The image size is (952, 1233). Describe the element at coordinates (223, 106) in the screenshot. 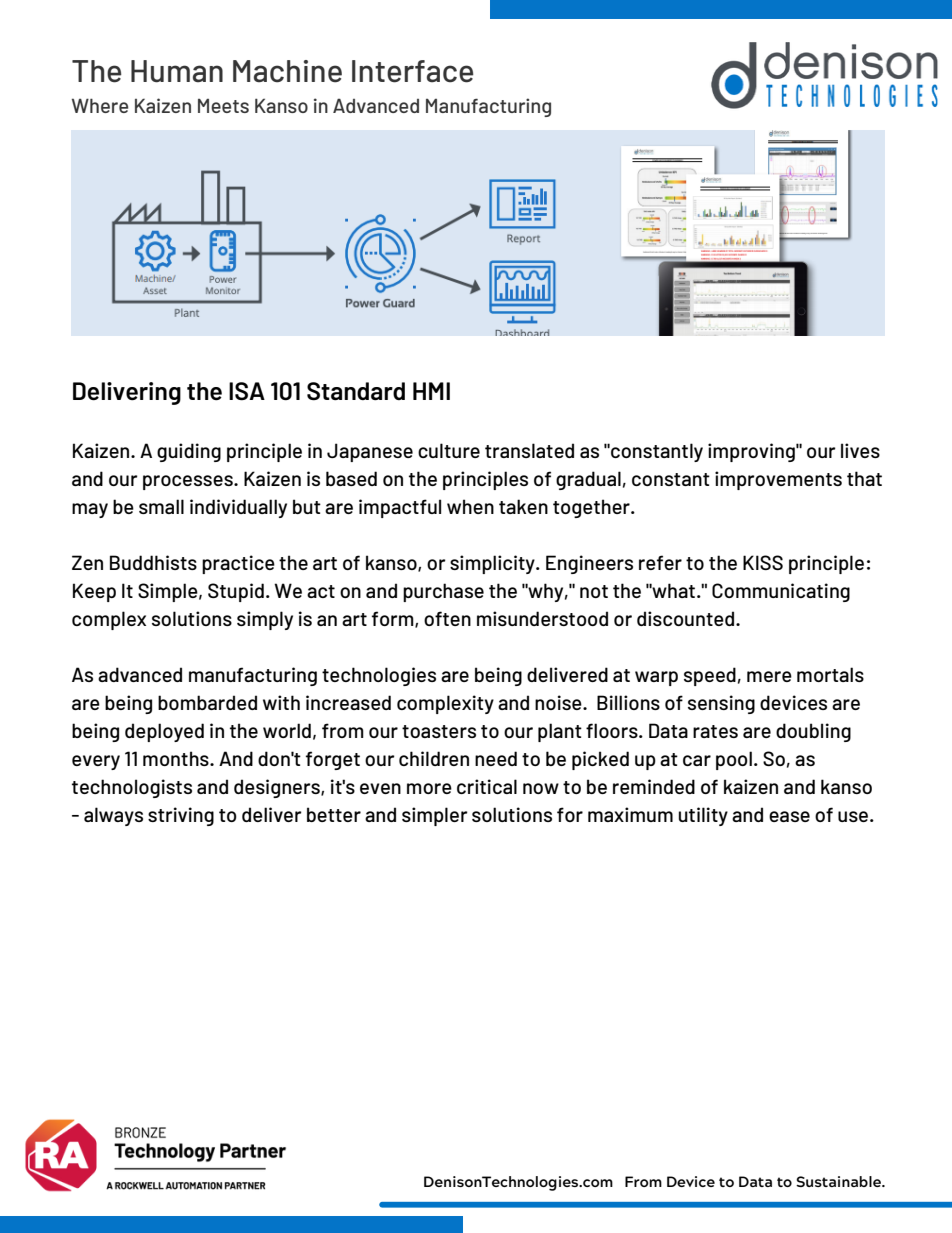

I see `Meets` at that location.
